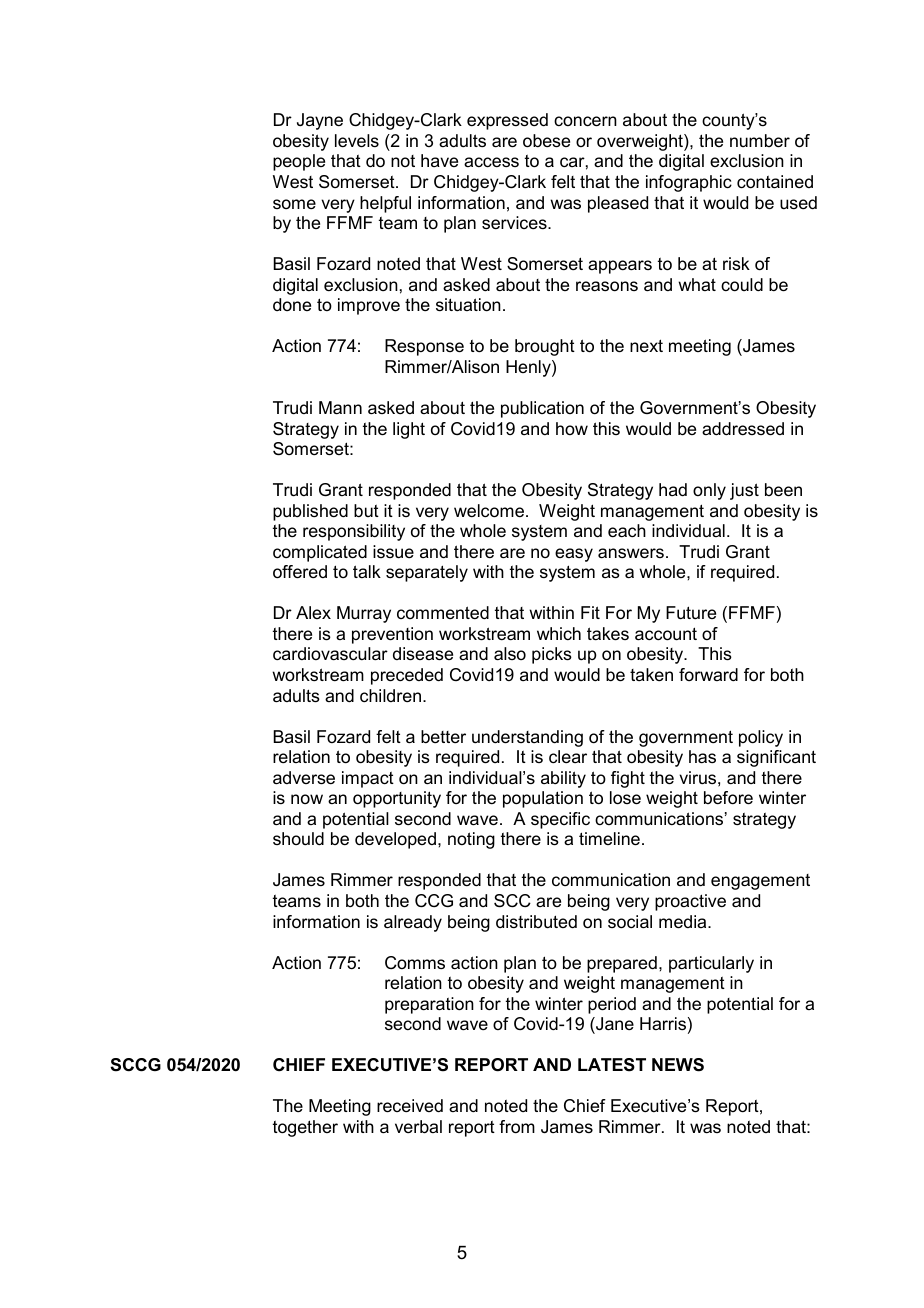 This page has width=924, height=1308. I want to click on levels, so click(357, 141).
